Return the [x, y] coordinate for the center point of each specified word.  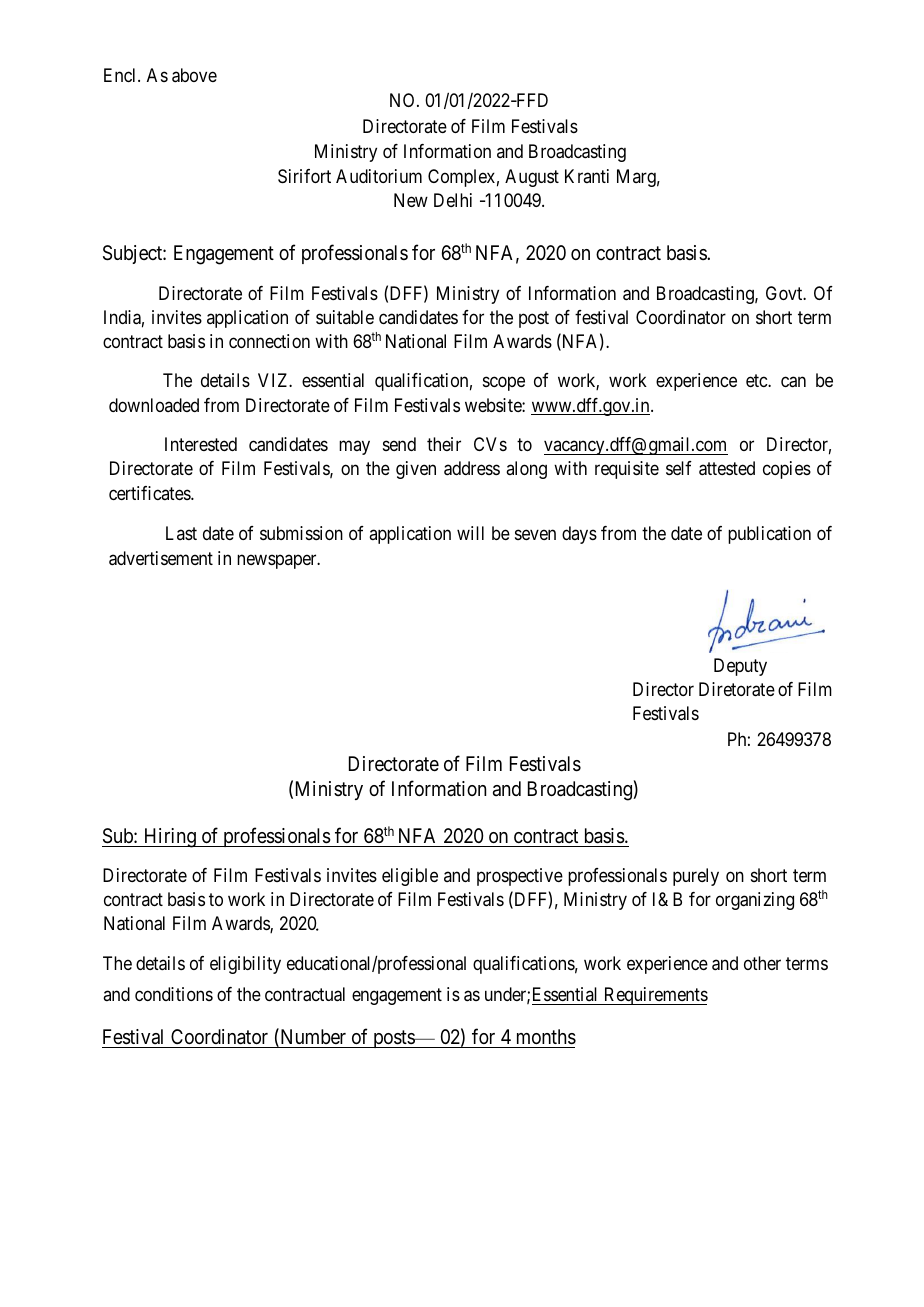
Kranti [587, 176]
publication [769, 535]
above [194, 75]
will [470, 533]
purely [696, 877]
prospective [520, 877]
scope [504, 384]
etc [757, 381]
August [532, 178]
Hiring [170, 838]
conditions [174, 994]
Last [181, 533]
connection [269, 341]
